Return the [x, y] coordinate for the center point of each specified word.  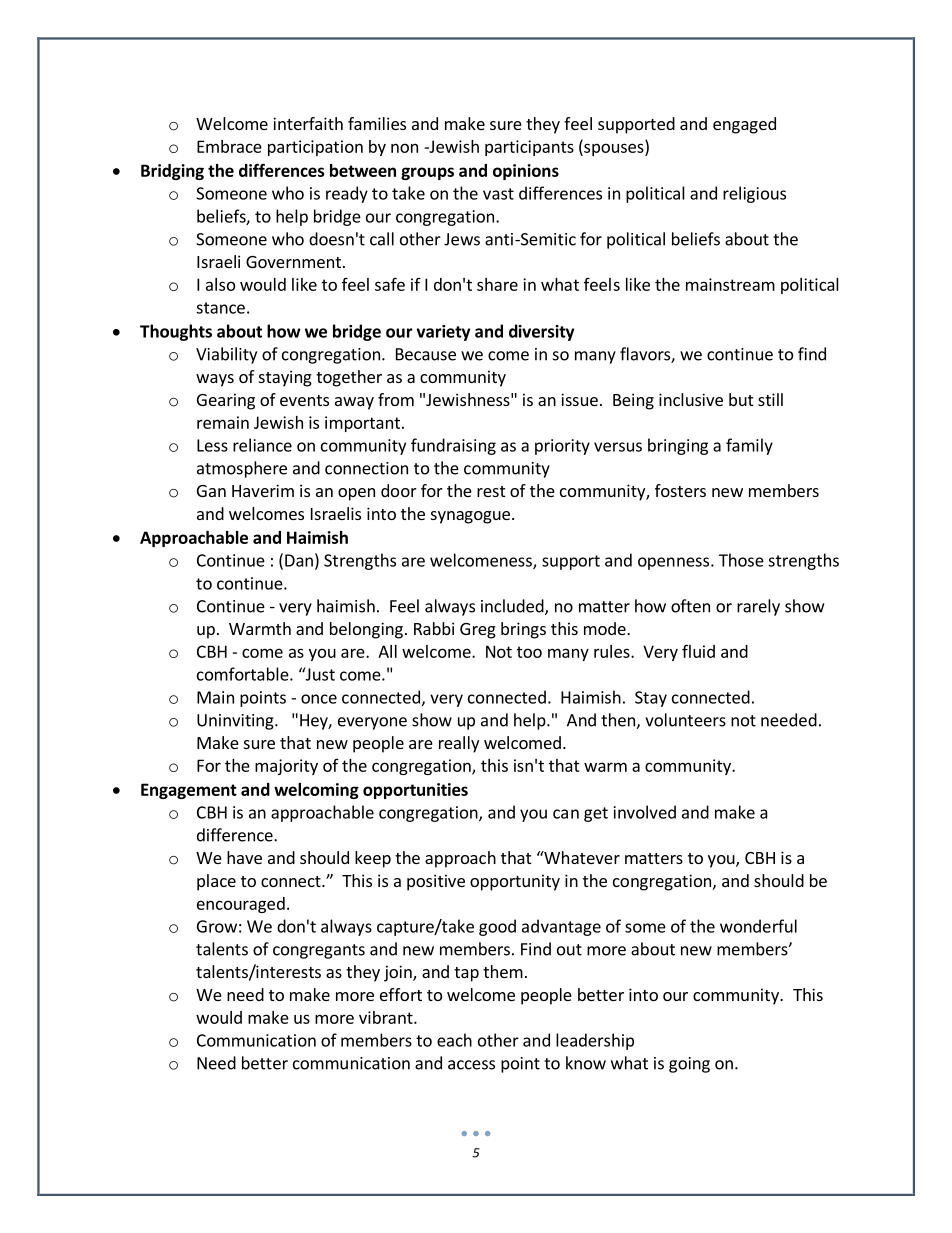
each [454, 1040]
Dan [299, 560]
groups [427, 173]
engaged [744, 125]
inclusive [691, 399]
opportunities [415, 791]
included [513, 607]
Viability [226, 355]
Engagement [189, 791]
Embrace [229, 146]
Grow [217, 926]
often [690, 606]
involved [645, 812]
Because [426, 354]
